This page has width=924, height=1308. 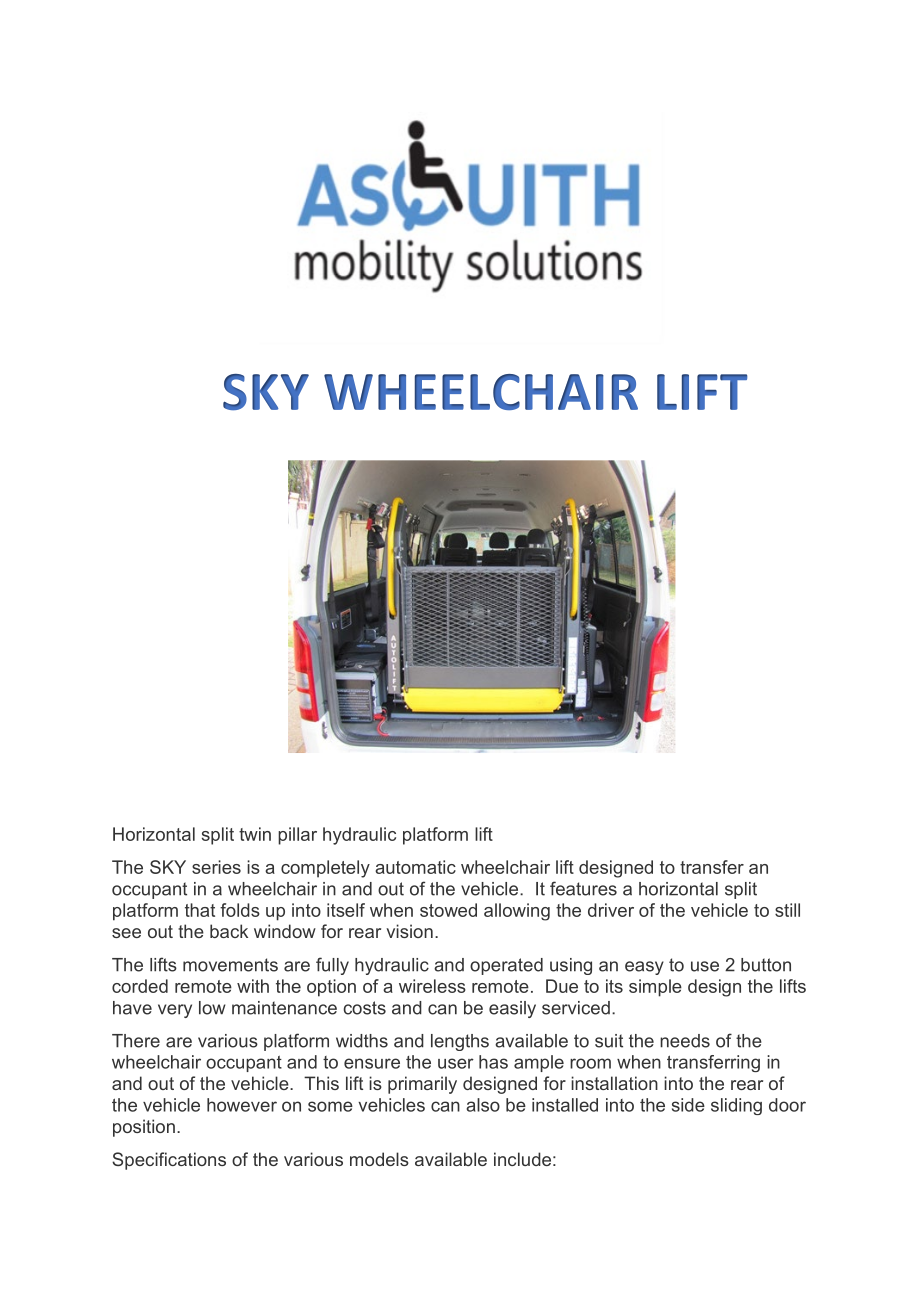 What do you see at coordinates (229, 931) in the page?
I see `back` at bounding box center [229, 931].
